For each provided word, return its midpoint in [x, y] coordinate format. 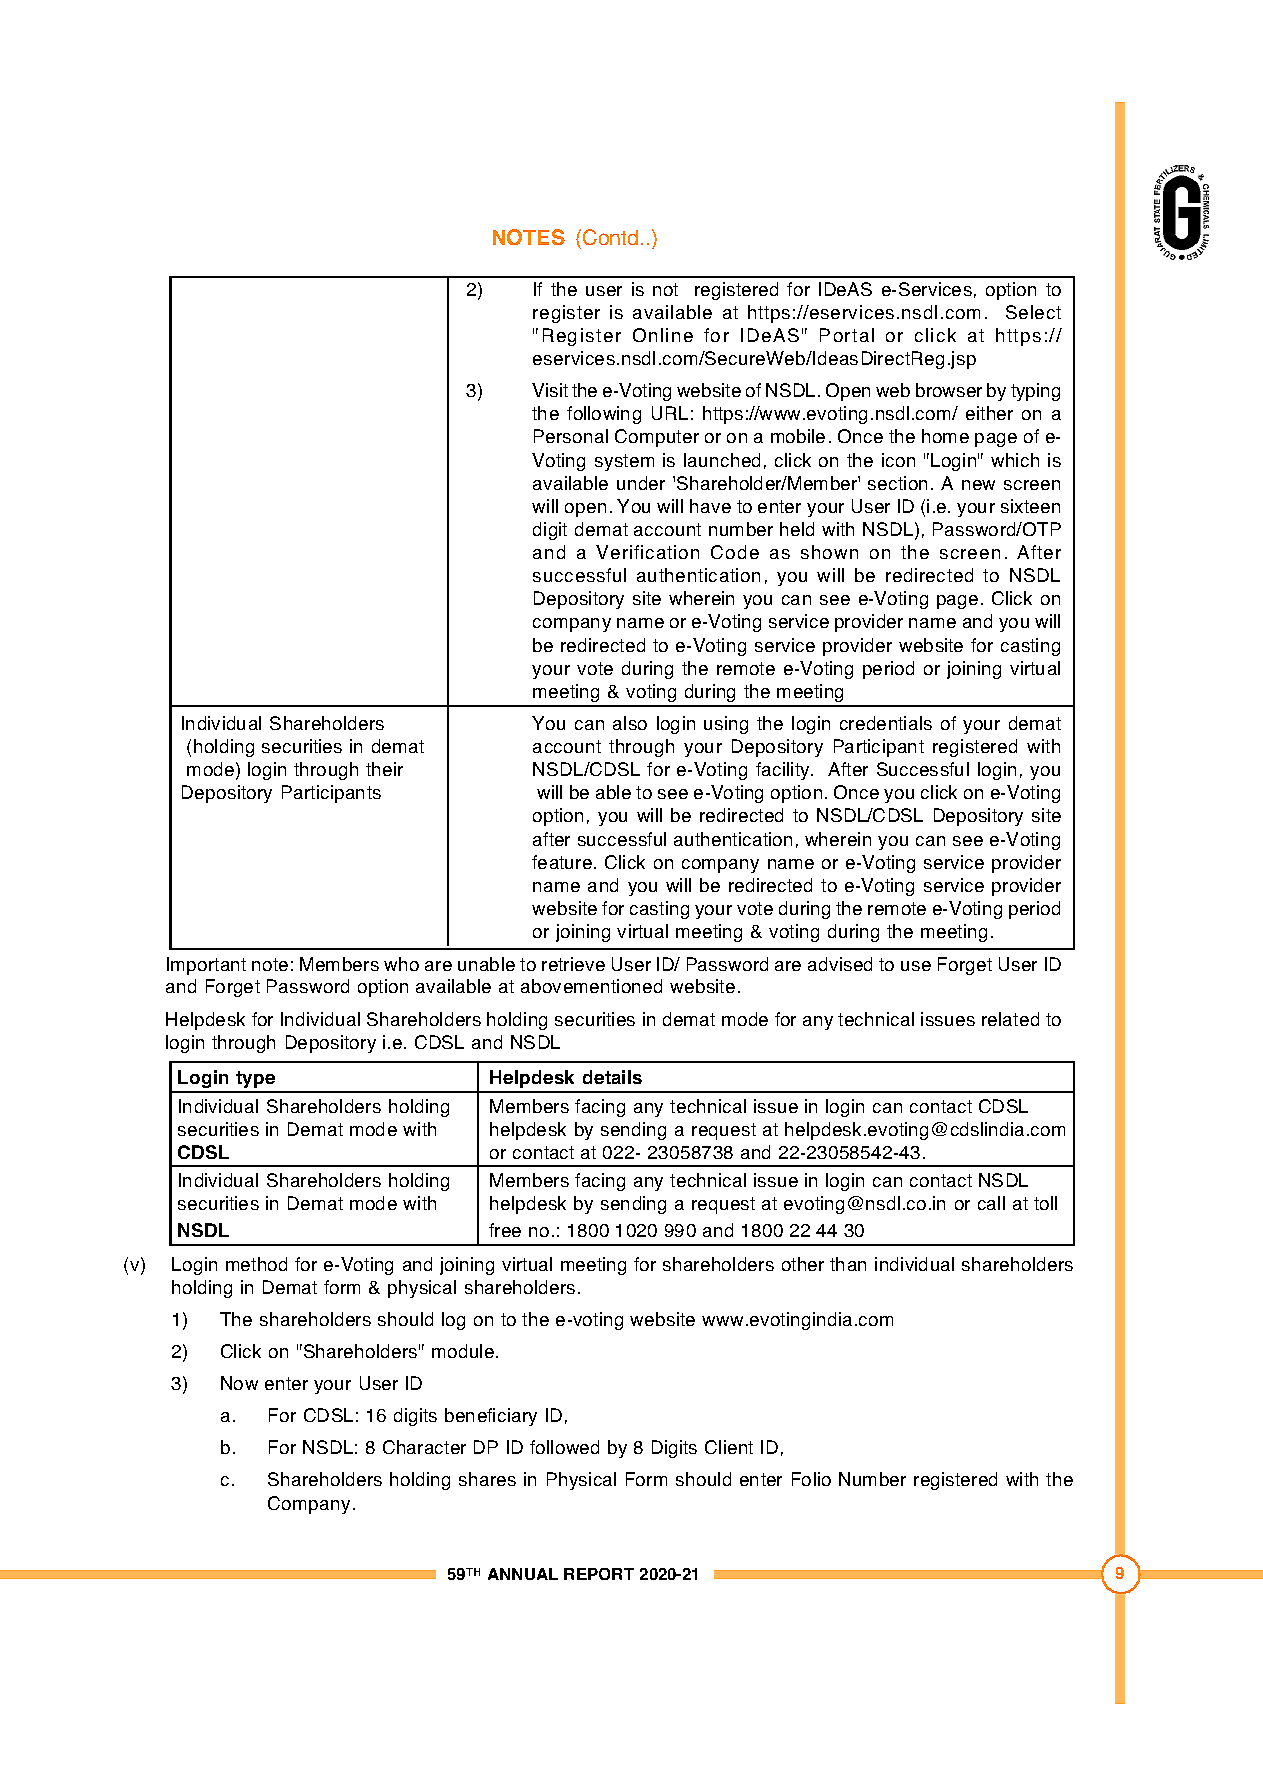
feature [562, 862]
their [384, 769]
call [991, 1203]
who [401, 964]
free [505, 1230]
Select [1033, 312]
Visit [550, 390]
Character [424, 1447]
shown [829, 552]
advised [840, 964]
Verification [647, 552]
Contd [610, 237]
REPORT [599, 1574]
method [256, 1264]
